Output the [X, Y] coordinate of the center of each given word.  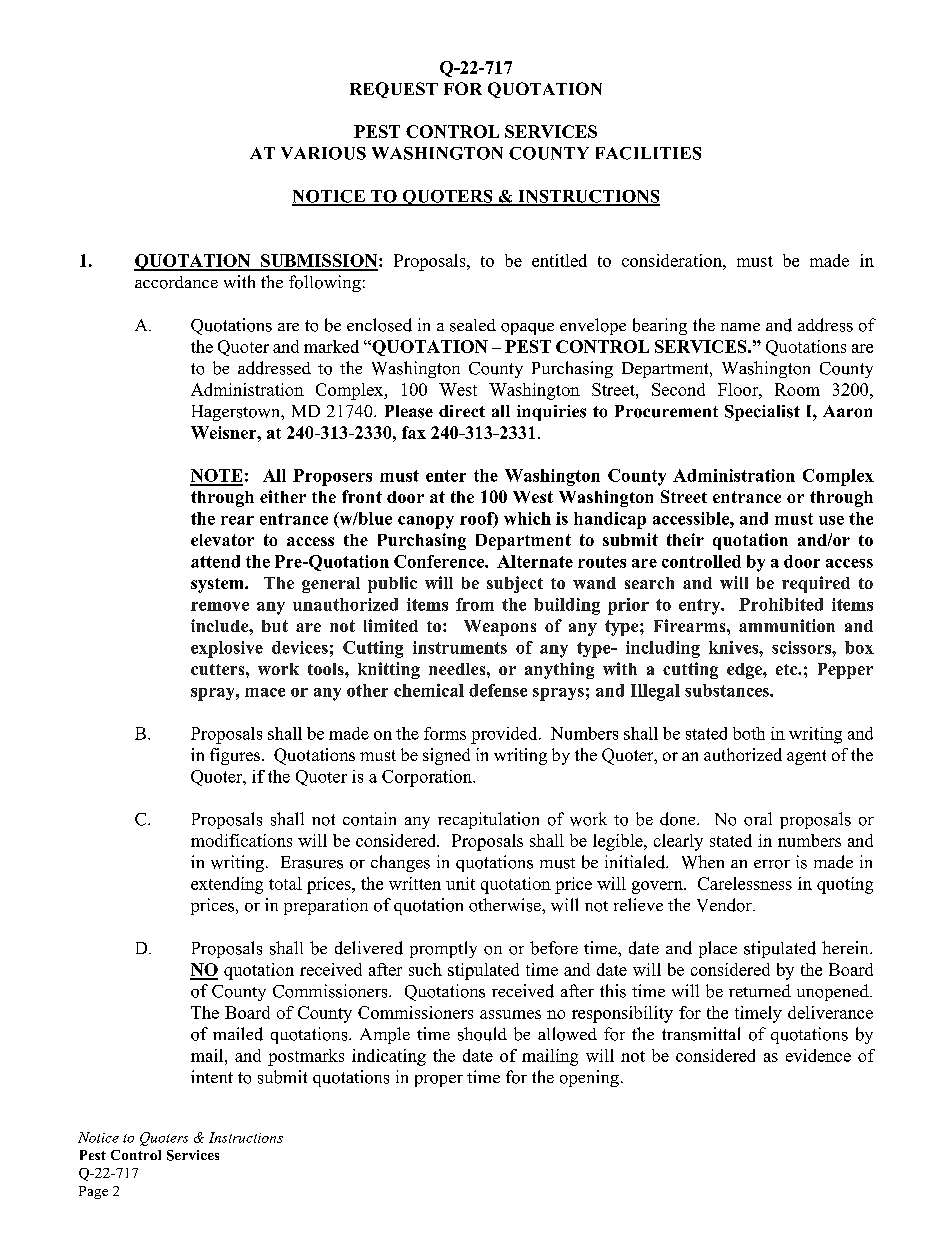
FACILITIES [648, 153]
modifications [241, 840]
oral [758, 819]
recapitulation [488, 820]
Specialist [762, 413]
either [283, 496]
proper [439, 1081]
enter [446, 476]
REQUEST [394, 90]
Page [93, 1192]
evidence [818, 1055]
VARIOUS [323, 153]
